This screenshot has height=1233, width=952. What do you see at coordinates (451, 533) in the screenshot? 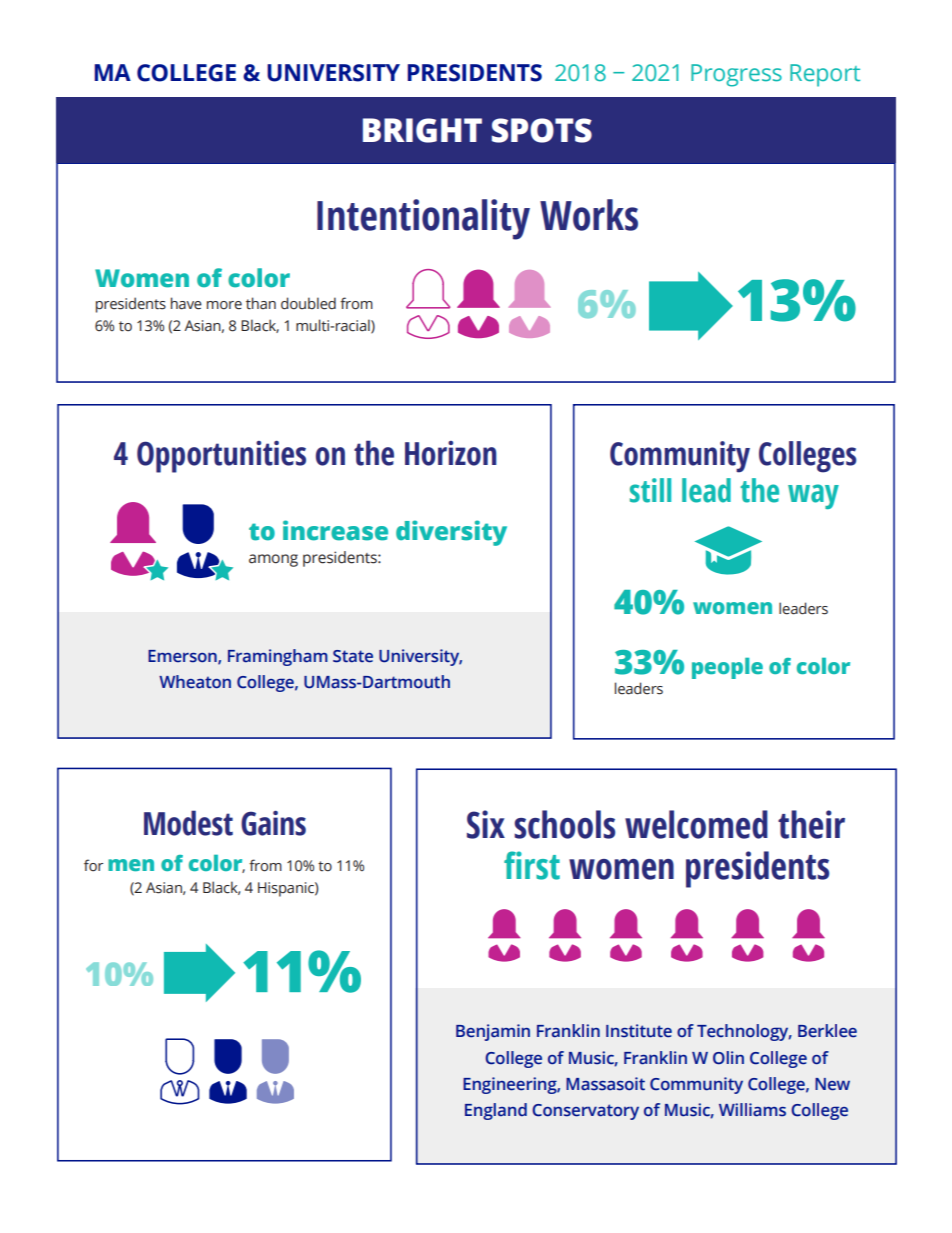
I see `diversity` at bounding box center [451, 533].
